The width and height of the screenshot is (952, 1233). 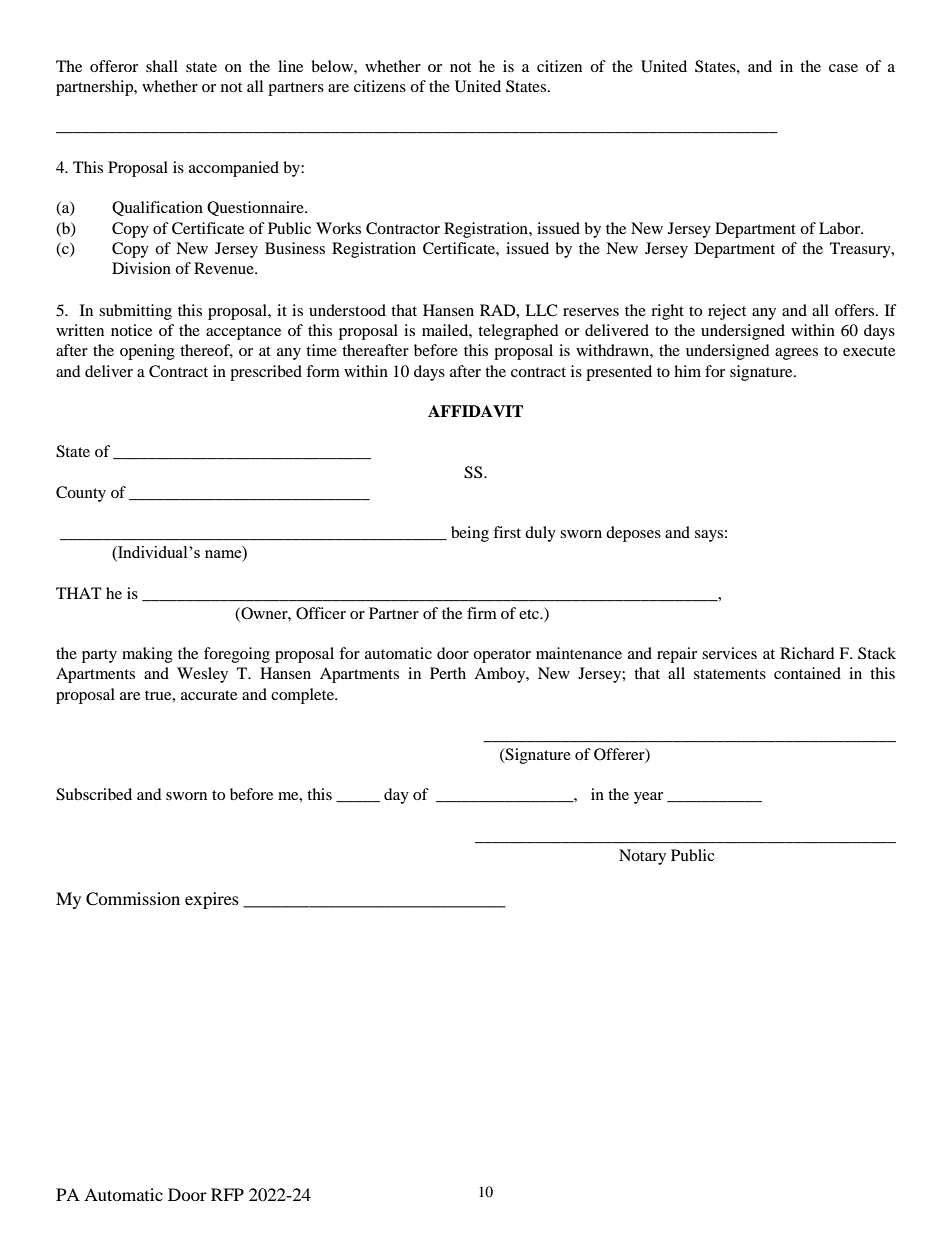 What do you see at coordinates (162, 66) in the screenshot?
I see `shall` at bounding box center [162, 66].
